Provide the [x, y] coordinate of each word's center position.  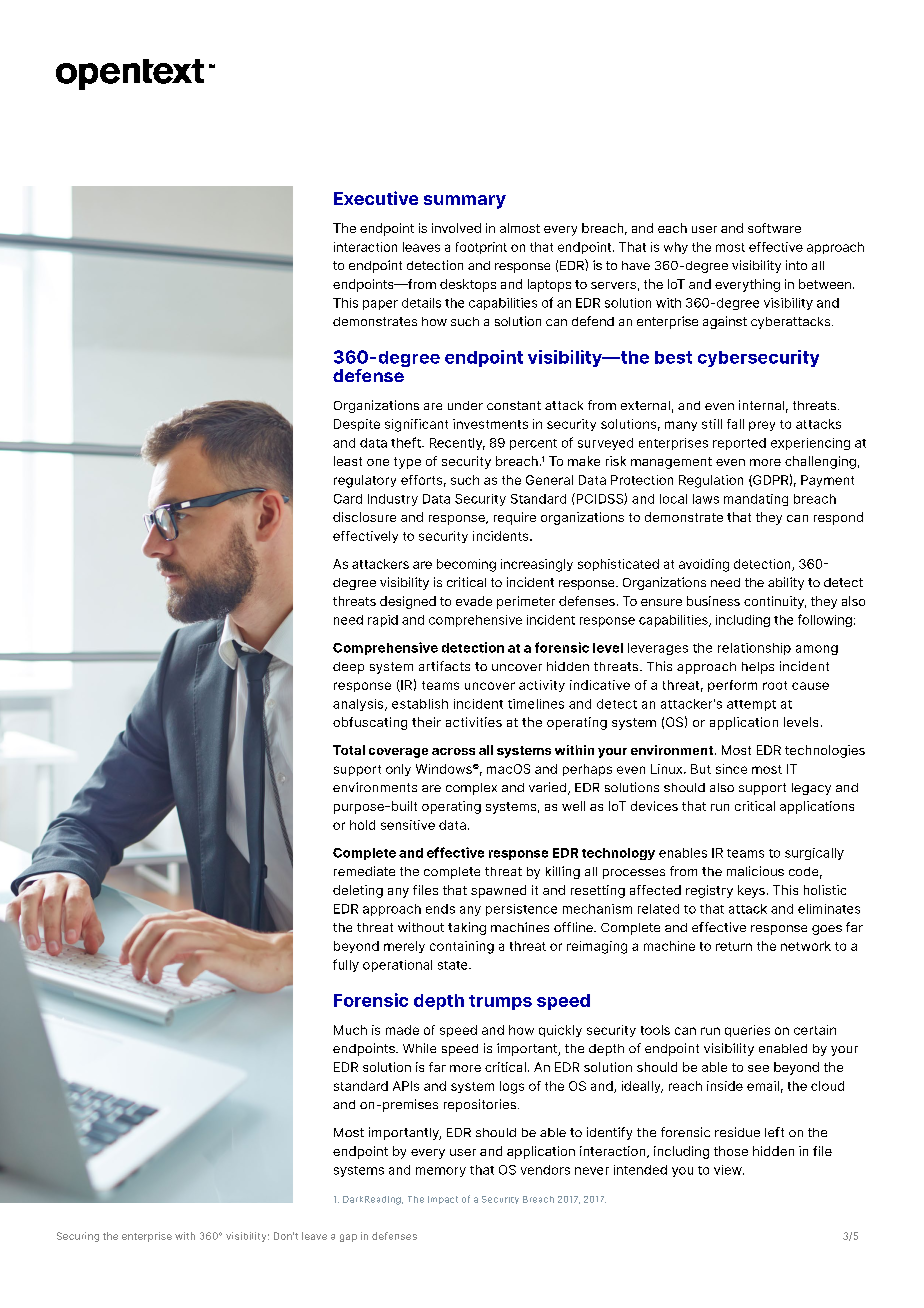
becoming [466, 565]
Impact [443, 1200]
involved [456, 228]
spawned [498, 891]
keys [751, 891]
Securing [78, 1237]
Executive [376, 198]
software [774, 228]
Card [348, 499]
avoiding [704, 565]
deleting [358, 891]
